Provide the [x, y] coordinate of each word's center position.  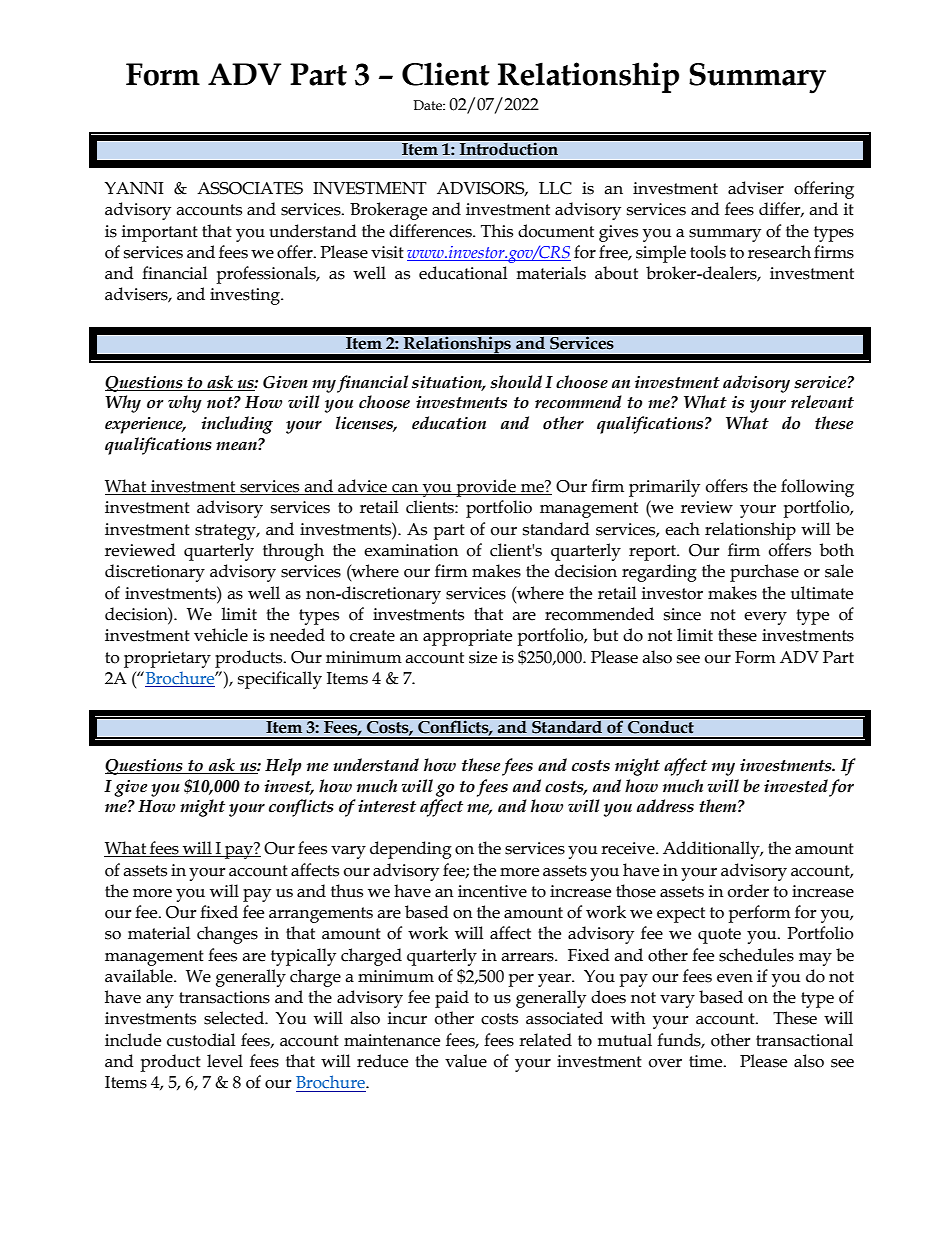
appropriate [467, 637]
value [466, 1061]
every [765, 618]
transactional [804, 1040]
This [497, 231]
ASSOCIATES [250, 188]
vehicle [221, 635]
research [779, 252]
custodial [201, 1040]
